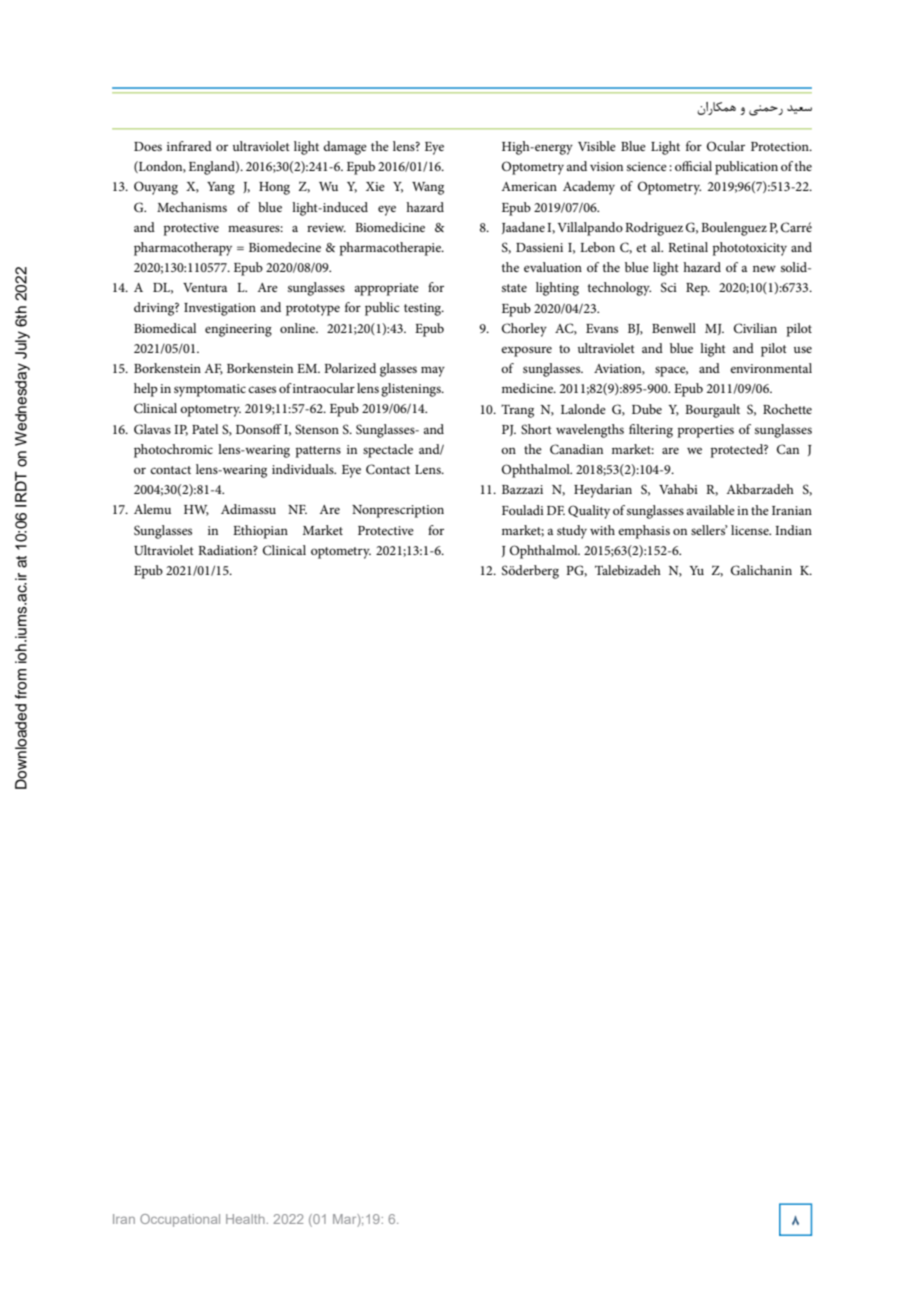  I want to click on Wang, so click(428, 188).
